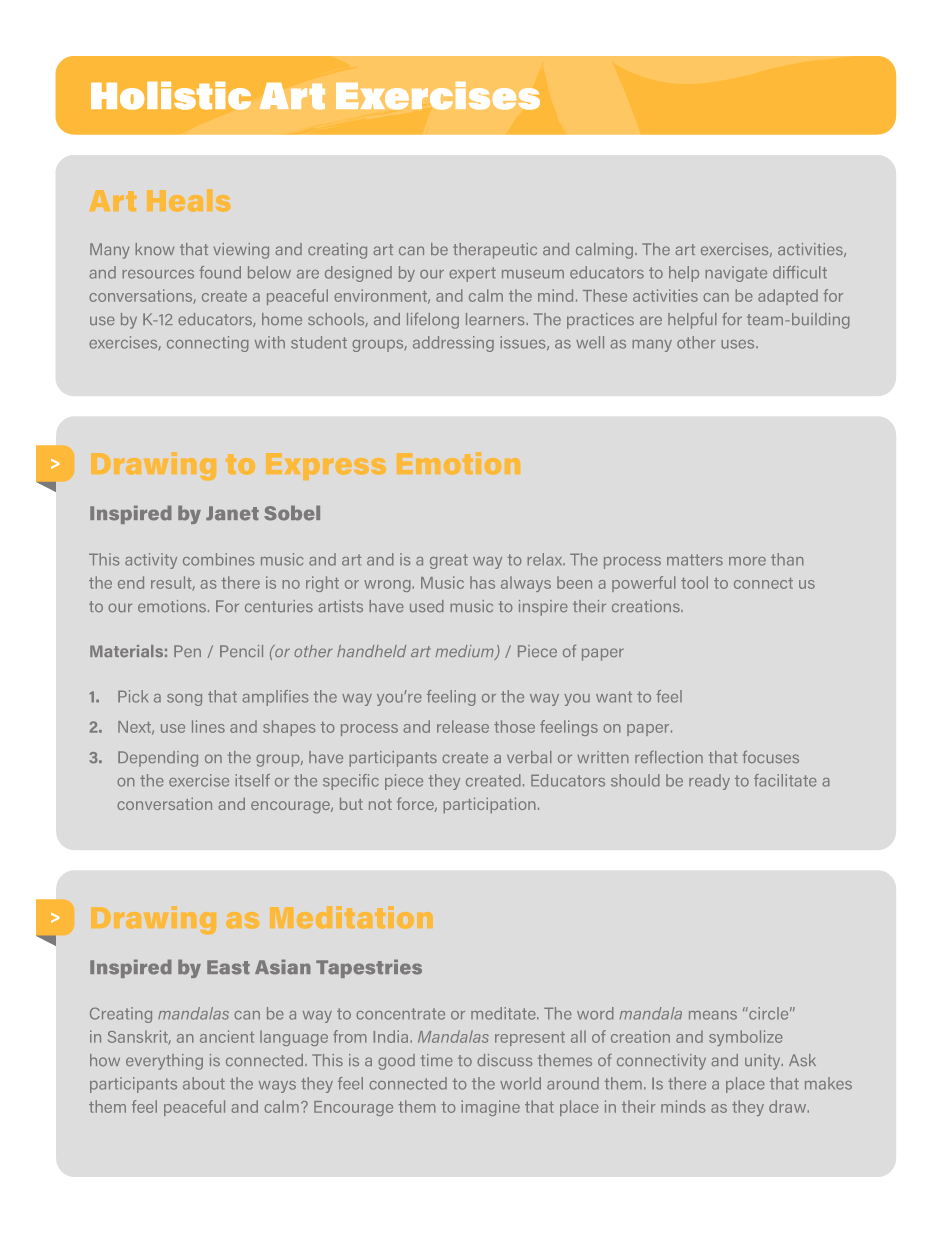  I want to click on itself, so click(252, 780).
